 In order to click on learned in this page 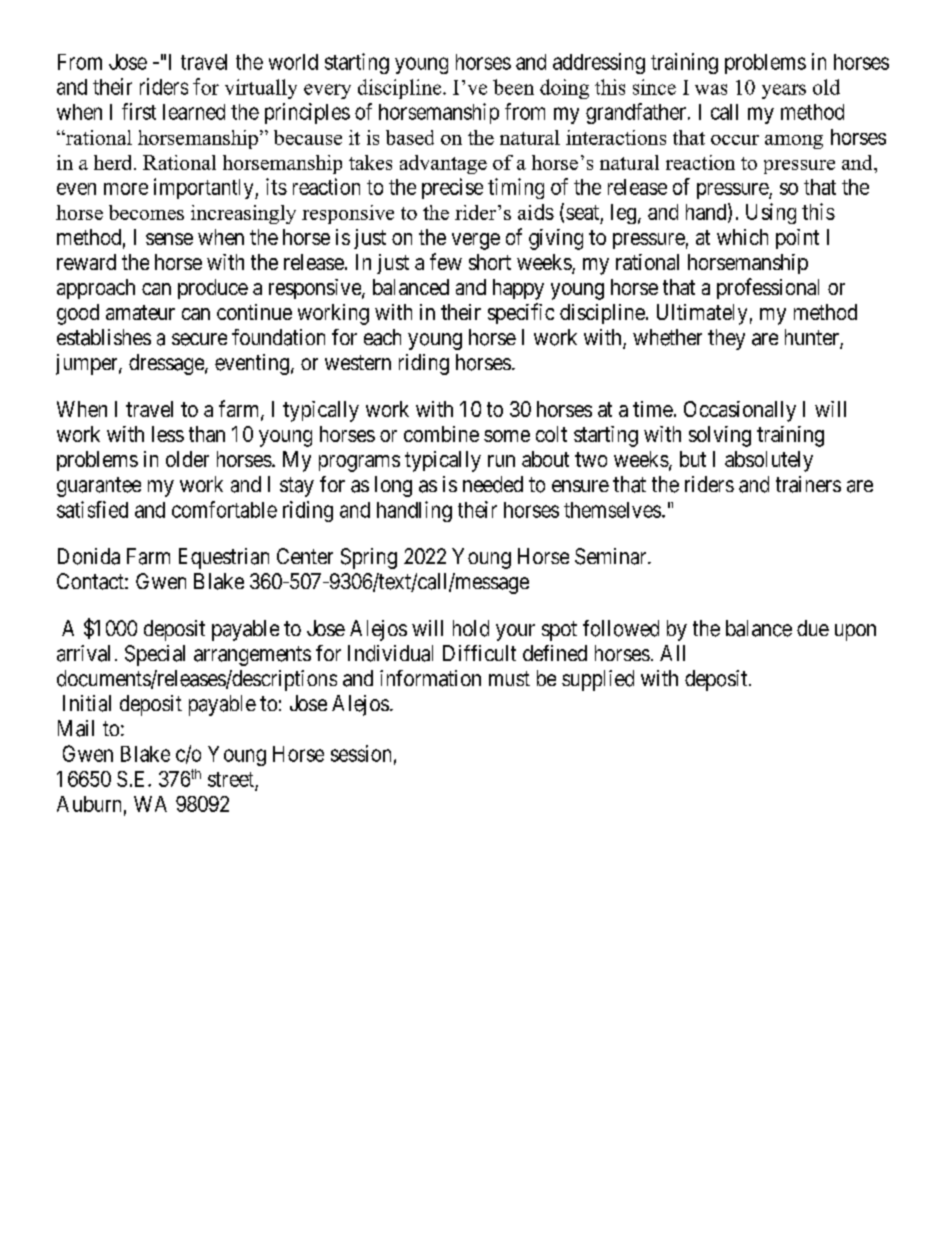, I will do `click(194, 112)`.
